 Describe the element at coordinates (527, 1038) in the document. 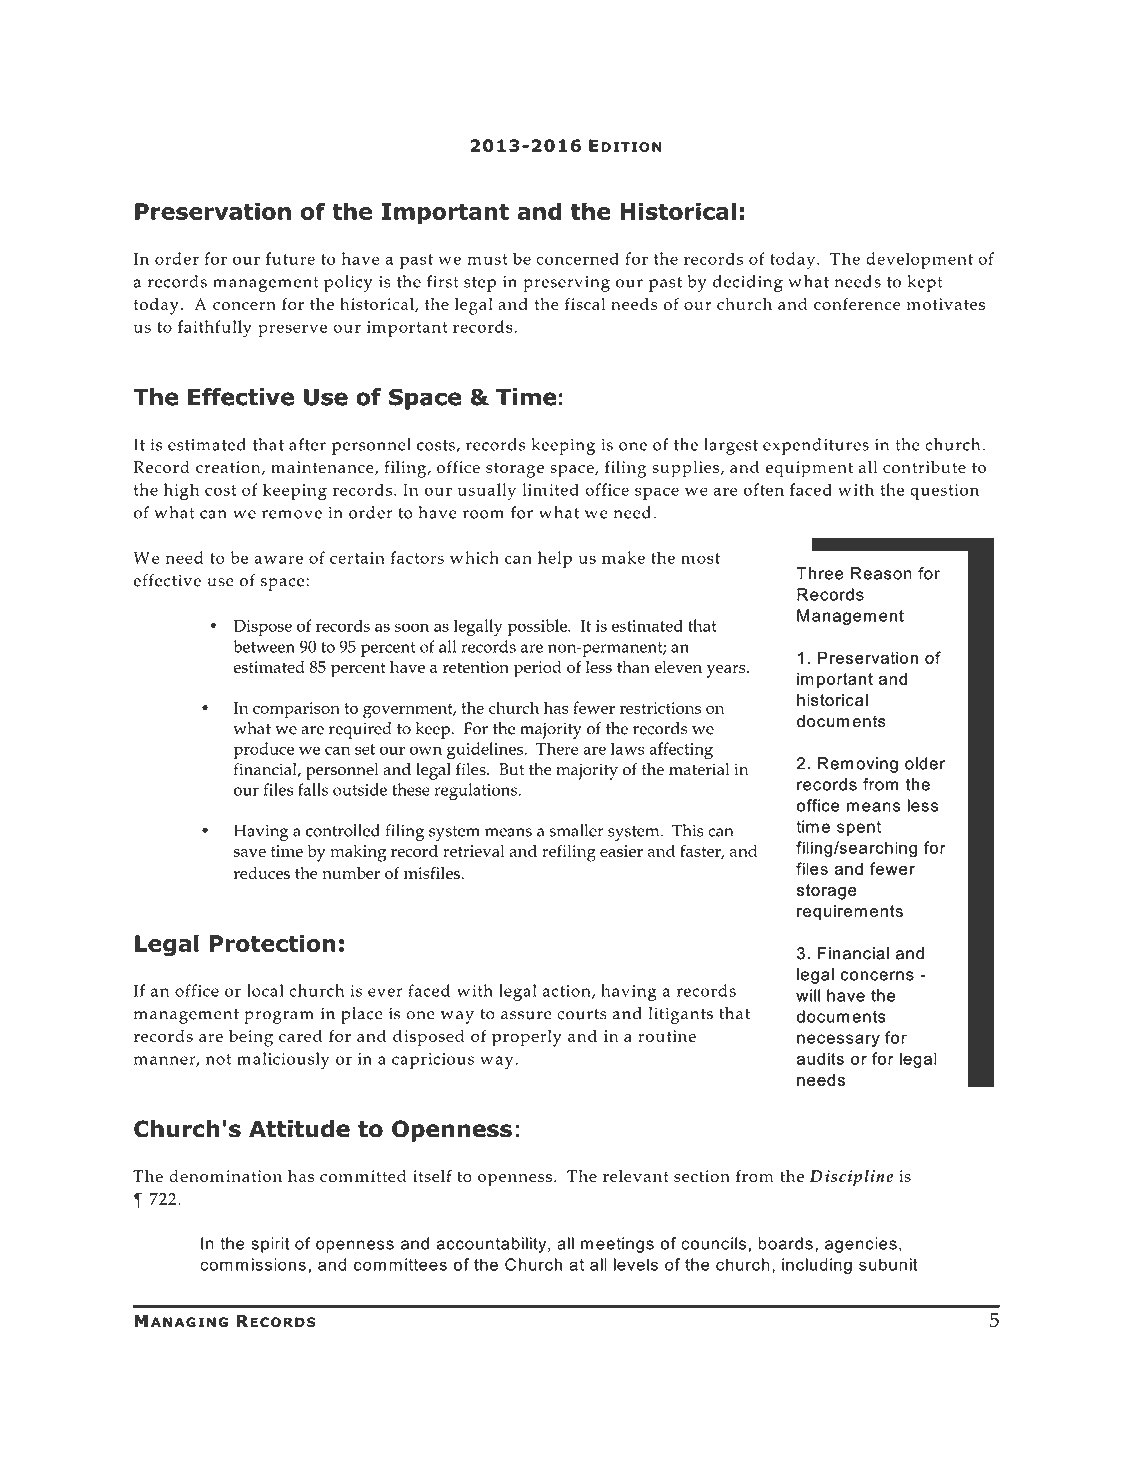

I see `properly` at that location.
